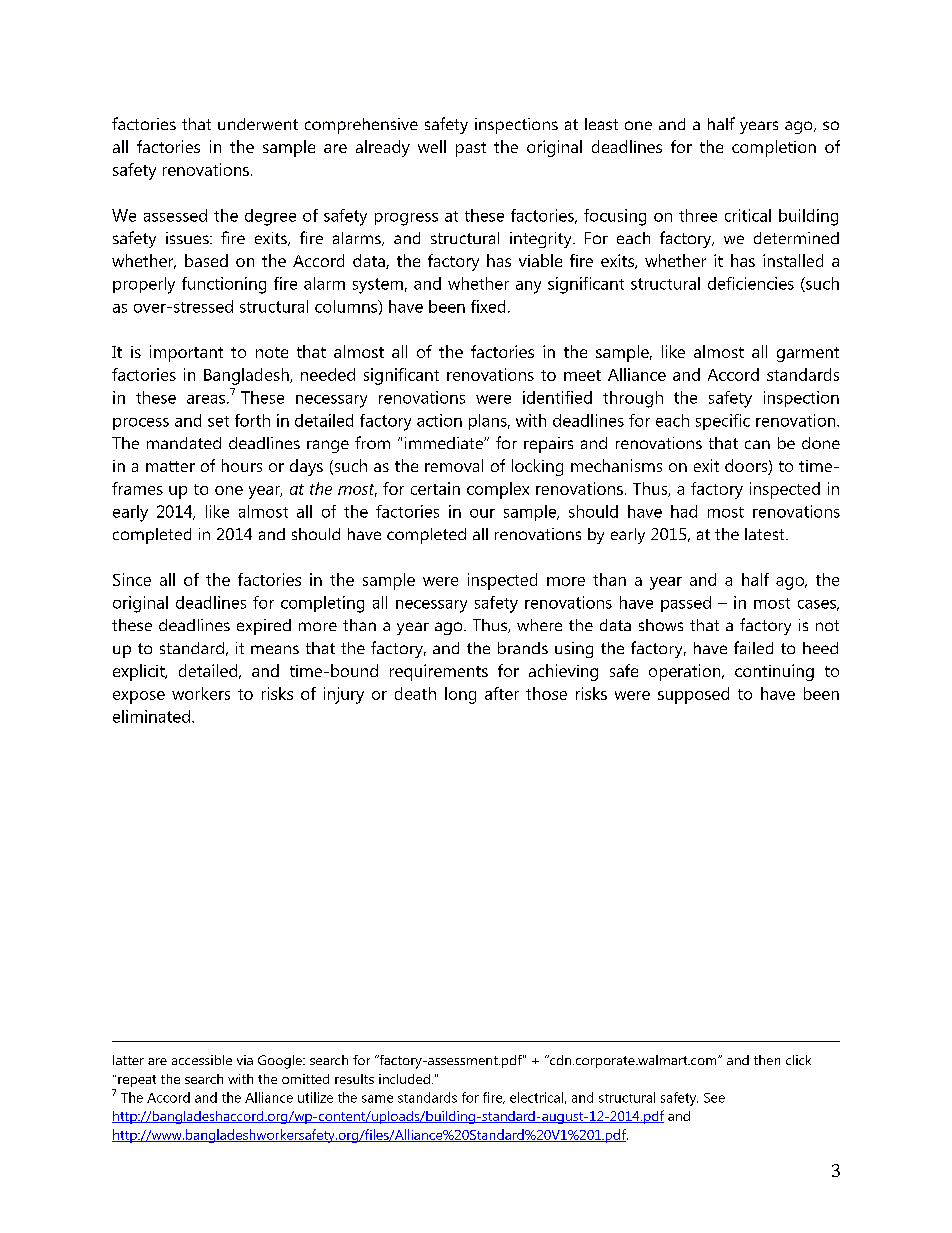  I want to click on eliminated, so click(153, 716).
